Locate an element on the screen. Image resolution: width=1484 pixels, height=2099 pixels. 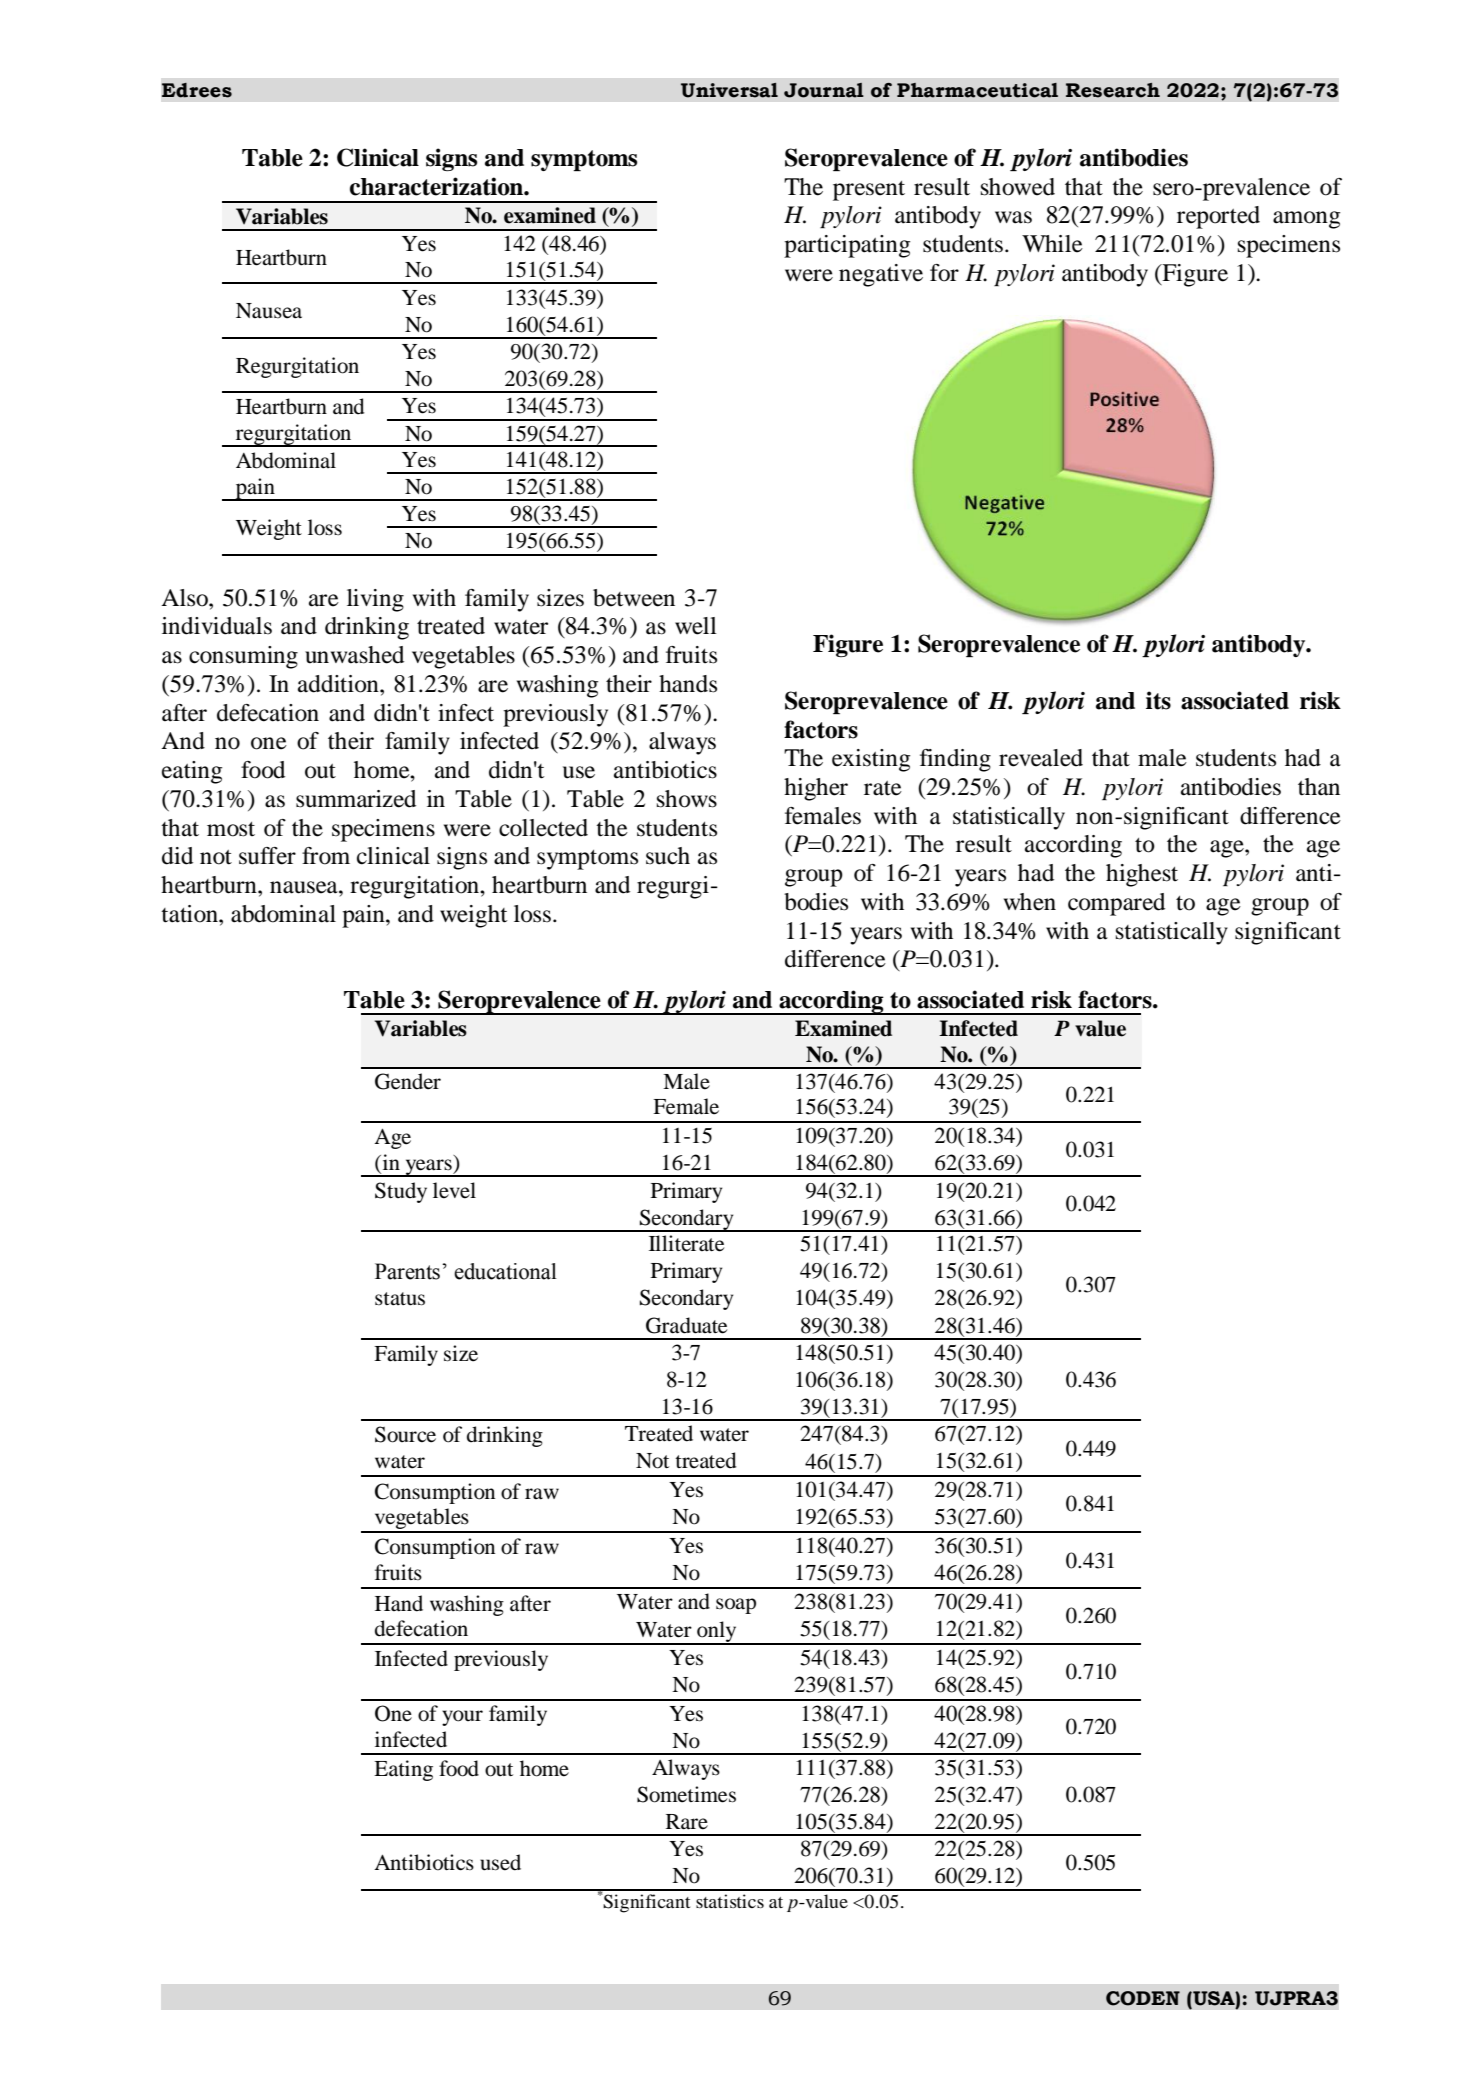
Gender is located at coordinates (408, 1081).
